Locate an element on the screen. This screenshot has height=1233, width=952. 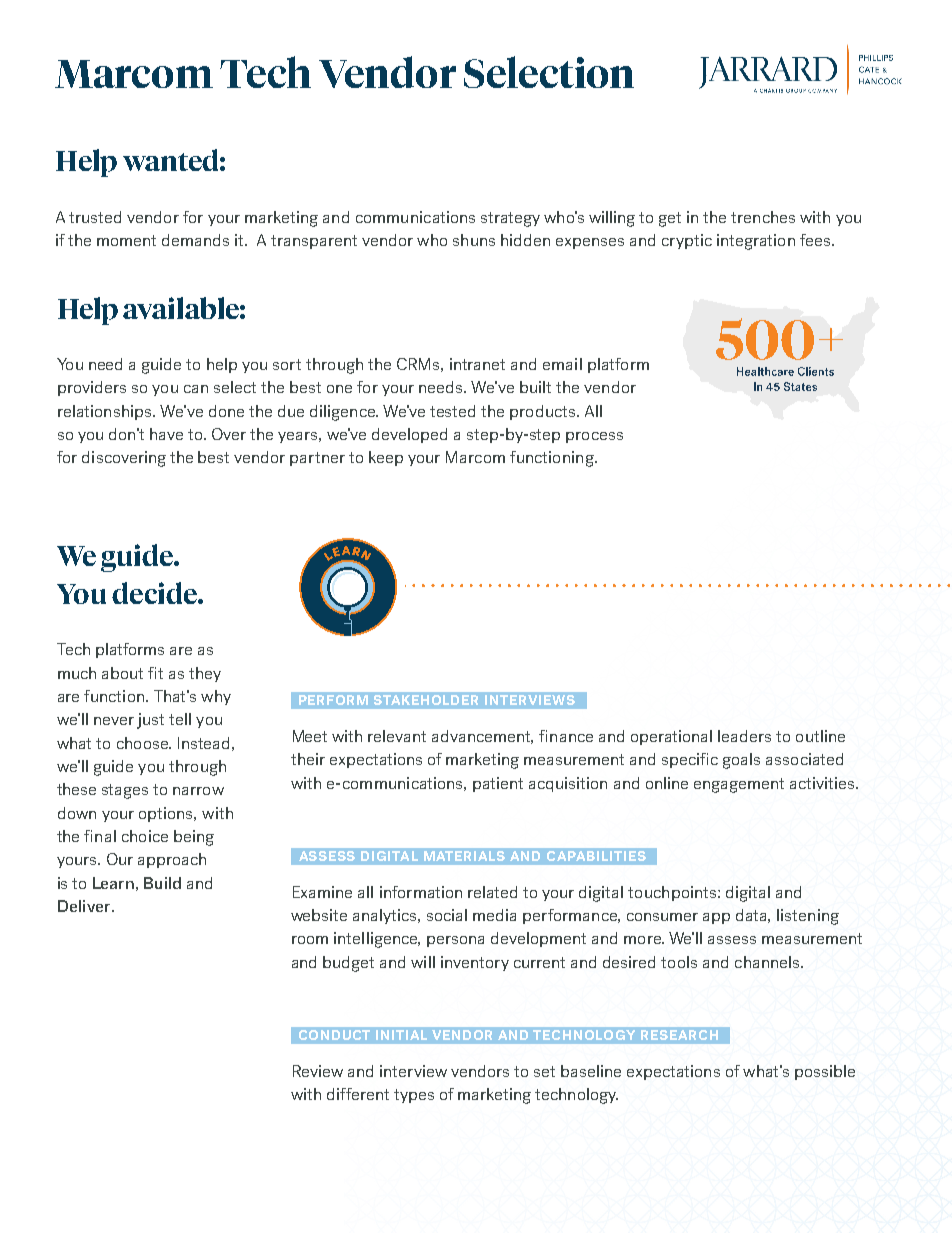
types is located at coordinates (414, 1096).
